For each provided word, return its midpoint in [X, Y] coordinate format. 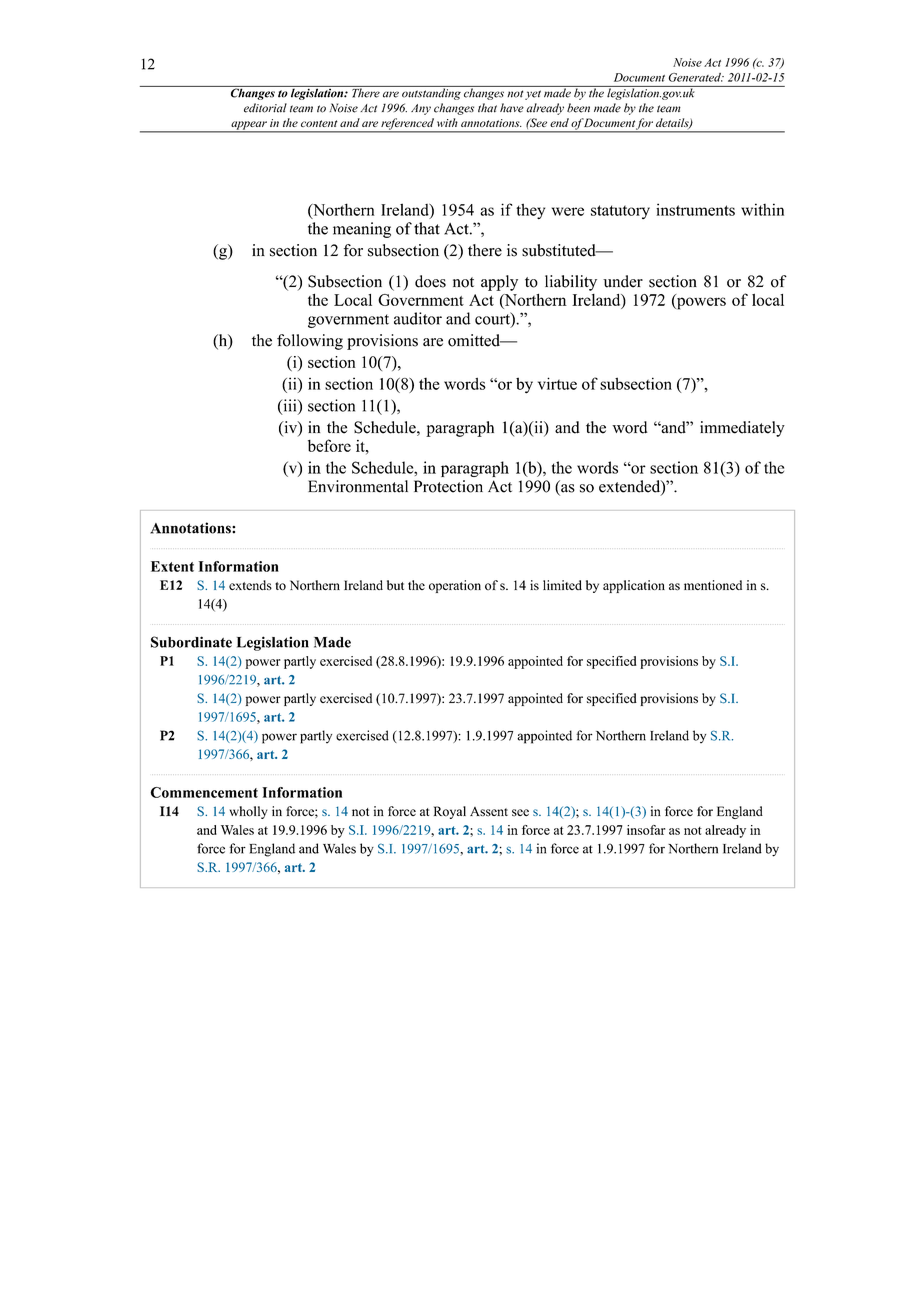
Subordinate [191, 642]
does [430, 281]
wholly [249, 812]
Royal [450, 812]
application [634, 586]
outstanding [431, 93]
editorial [265, 108]
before [329, 445]
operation [455, 586]
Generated [696, 77]
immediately [742, 429]
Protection [448, 486]
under [623, 281]
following [310, 342]
